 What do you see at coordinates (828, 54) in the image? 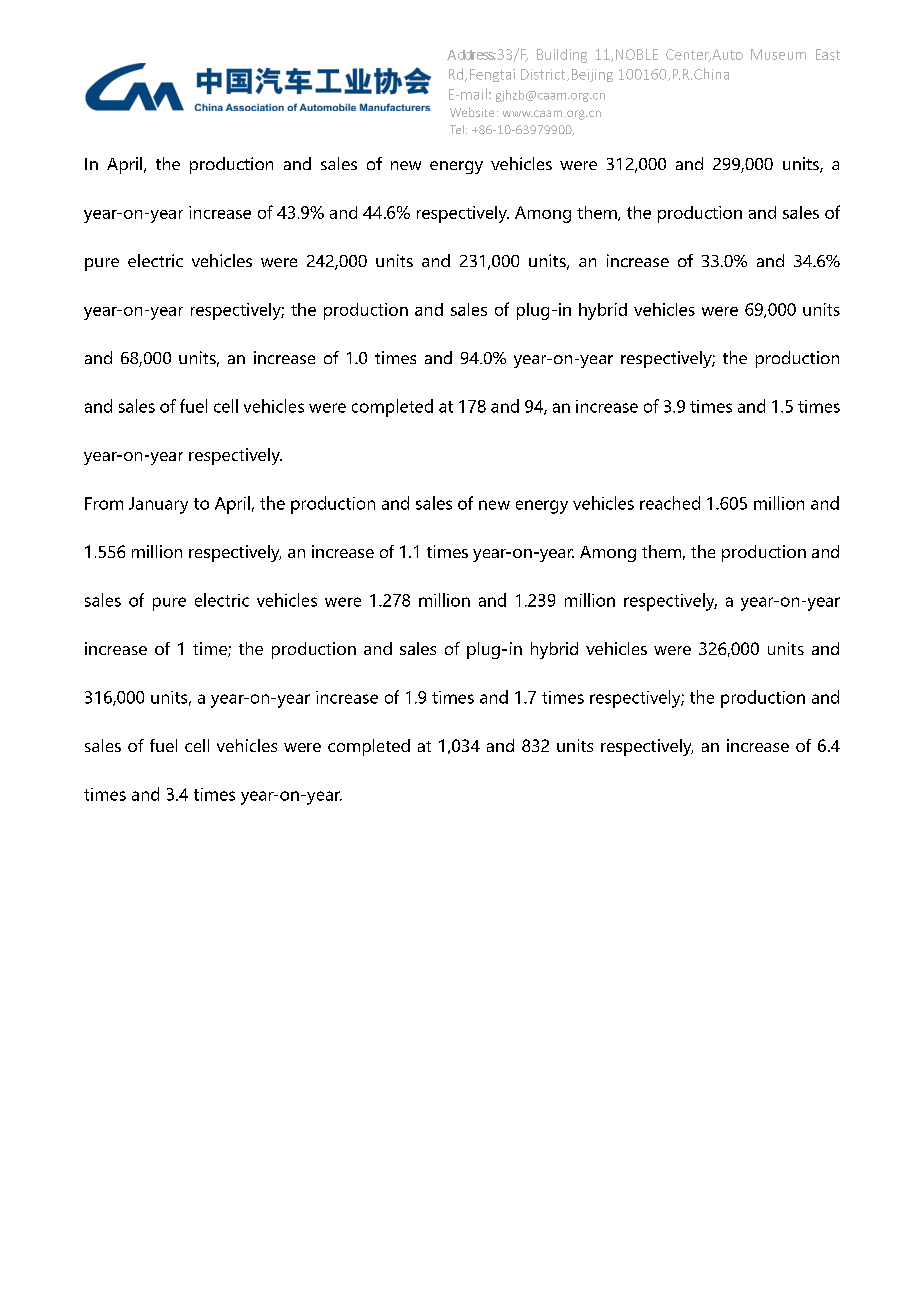
I see `East` at bounding box center [828, 54].
